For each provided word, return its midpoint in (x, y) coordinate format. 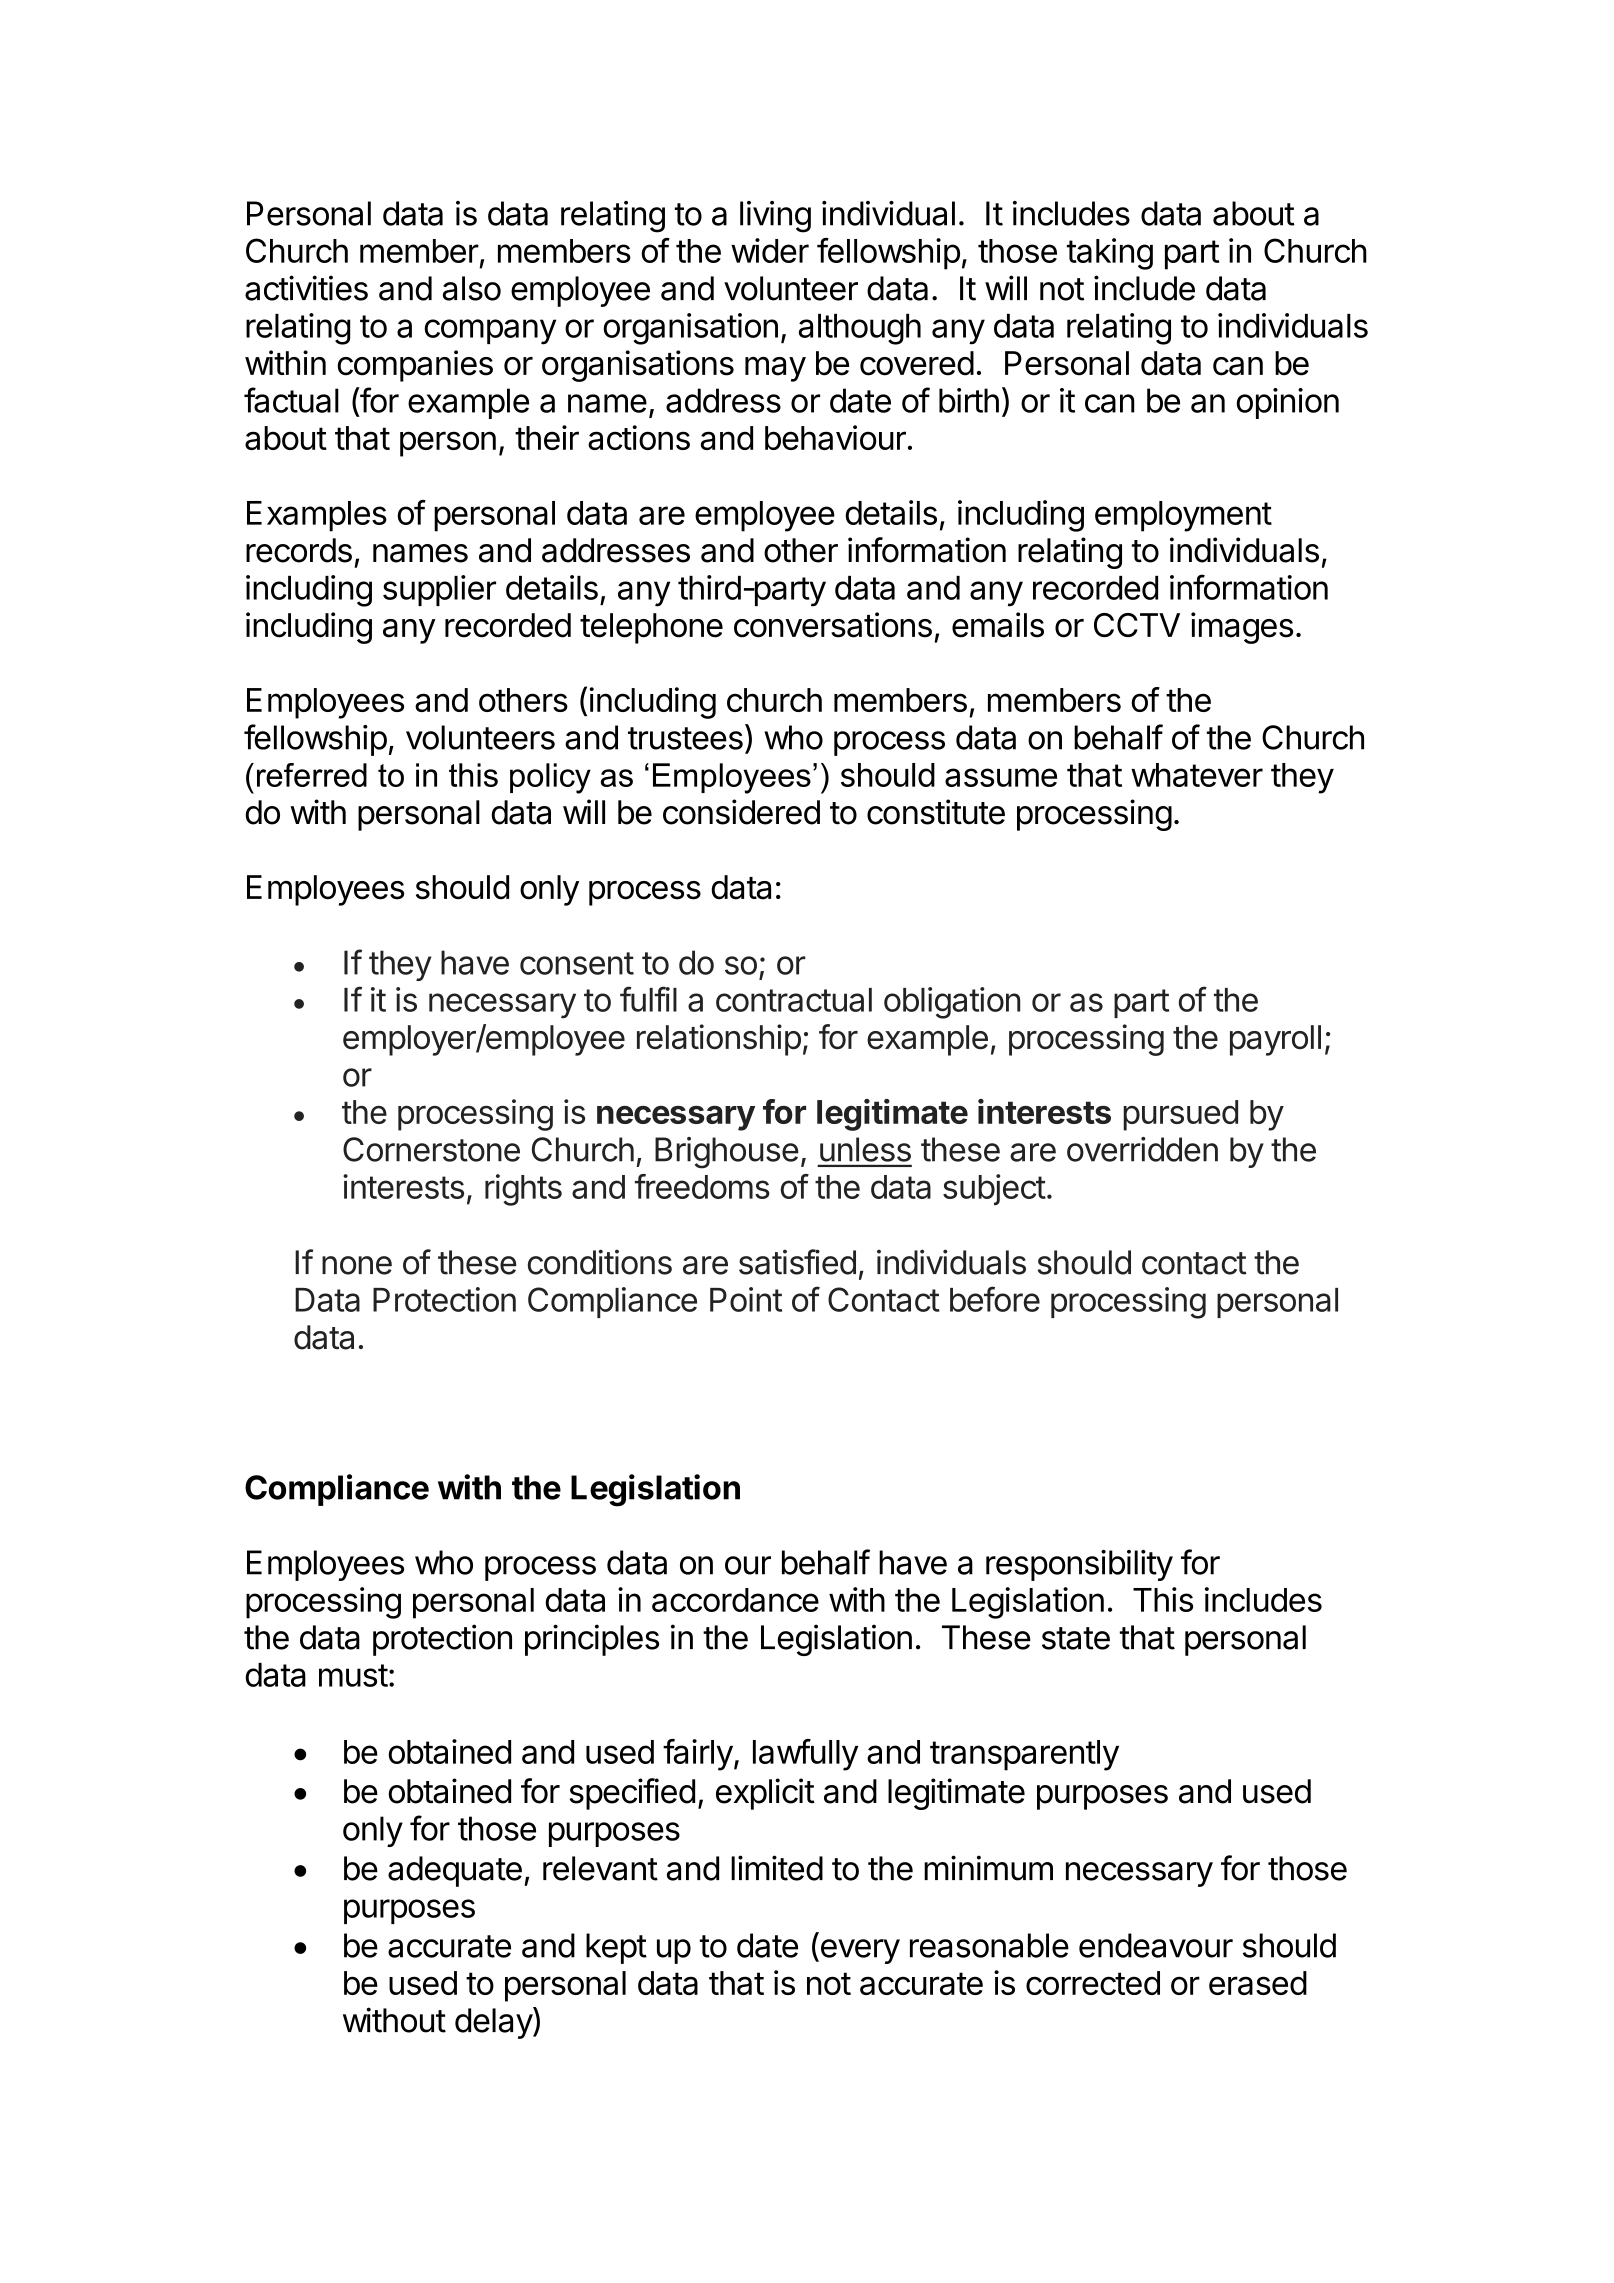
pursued (1180, 1115)
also (472, 288)
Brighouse (727, 1153)
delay (494, 2023)
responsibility (1079, 1565)
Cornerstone (431, 1149)
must (353, 1675)
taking (1110, 254)
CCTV (1137, 625)
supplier (439, 590)
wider (770, 250)
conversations (833, 625)
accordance (735, 1600)
